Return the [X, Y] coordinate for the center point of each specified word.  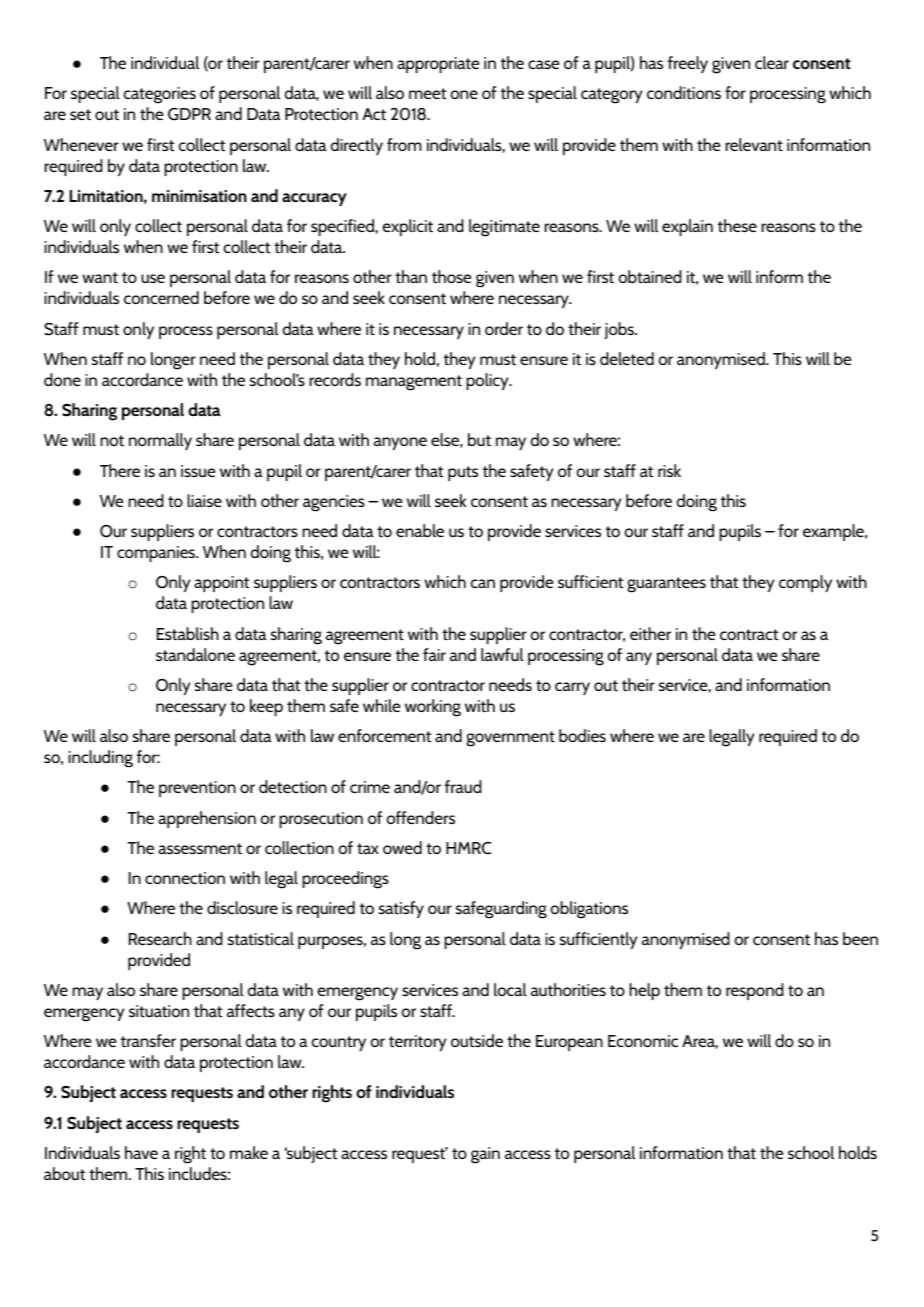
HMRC [468, 848]
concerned [161, 297]
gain [485, 1155]
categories [160, 95]
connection [185, 878]
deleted [627, 358]
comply [805, 583]
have [141, 1152]
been [860, 938]
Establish [188, 633]
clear [772, 62]
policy [488, 381]
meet [427, 93]
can [483, 583]
